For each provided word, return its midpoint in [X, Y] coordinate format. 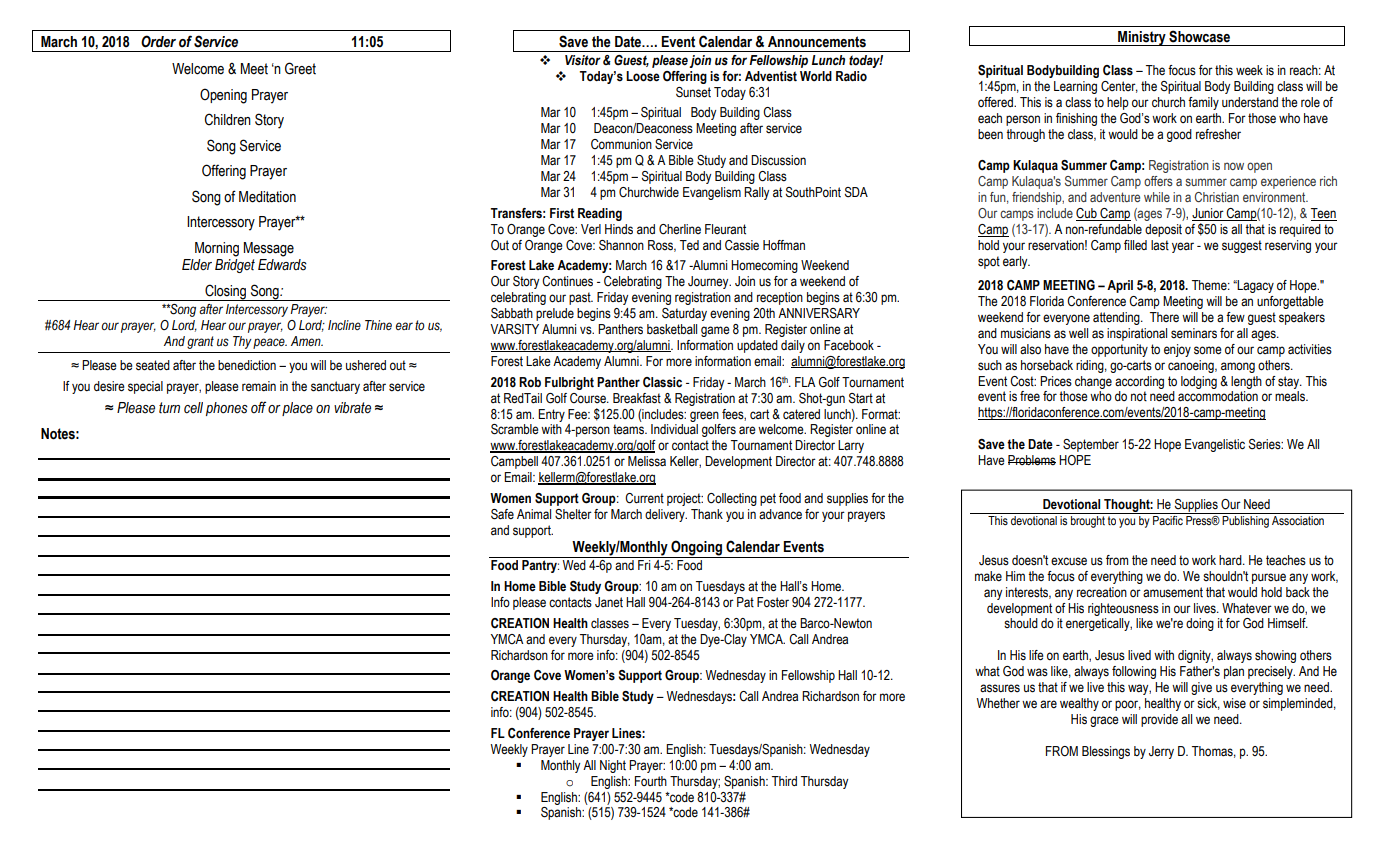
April [1120, 286]
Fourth [651, 781]
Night [613, 766]
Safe [502, 514]
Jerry [1161, 752]
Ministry [1142, 38]
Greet [300, 68]
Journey [709, 282]
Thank [707, 514]
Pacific [1168, 520]
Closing [226, 292]
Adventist [771, 76]
